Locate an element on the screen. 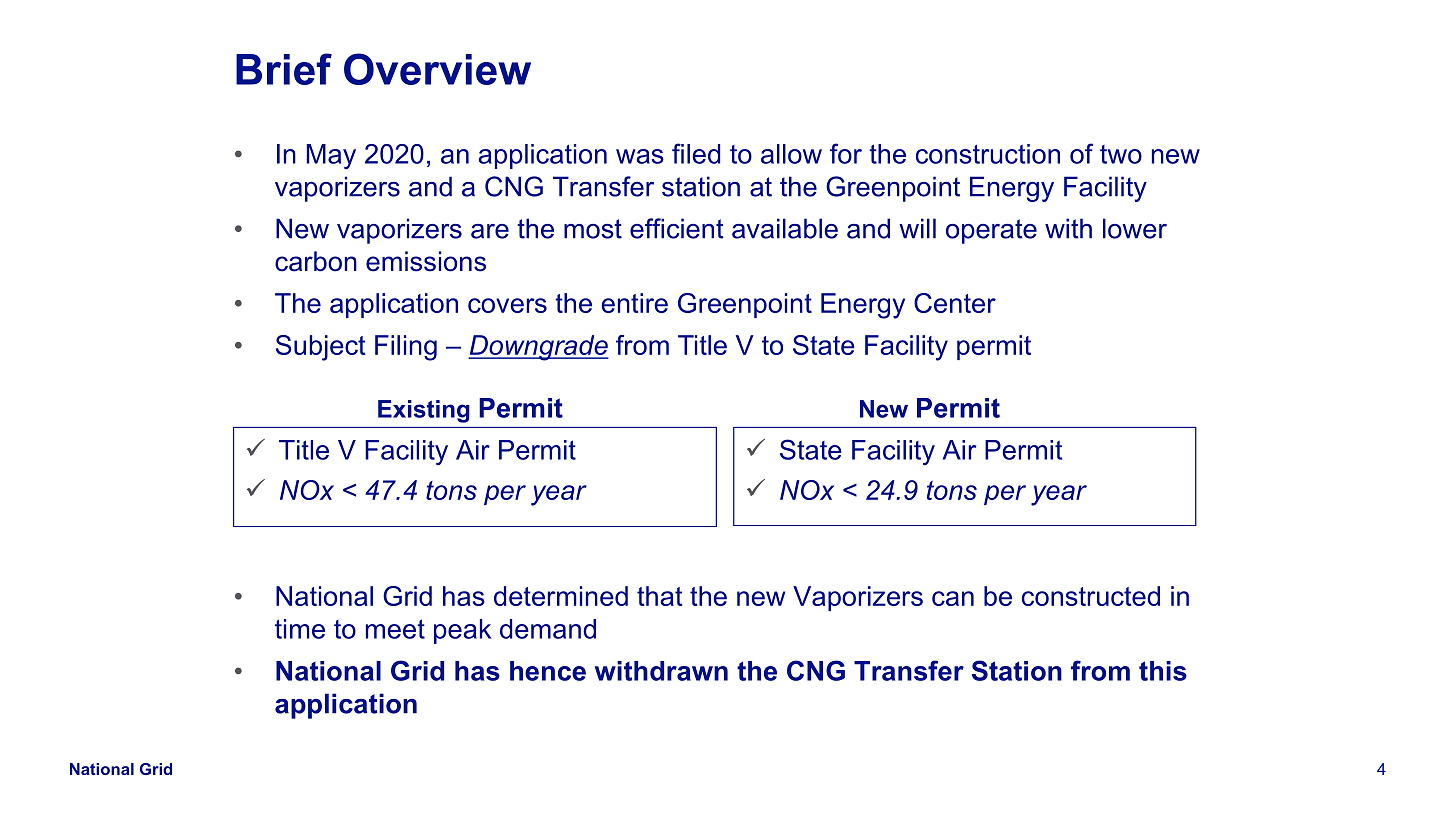 This screenshot has width=1456, height=819. Filing is located at coordinates (406, 348).
